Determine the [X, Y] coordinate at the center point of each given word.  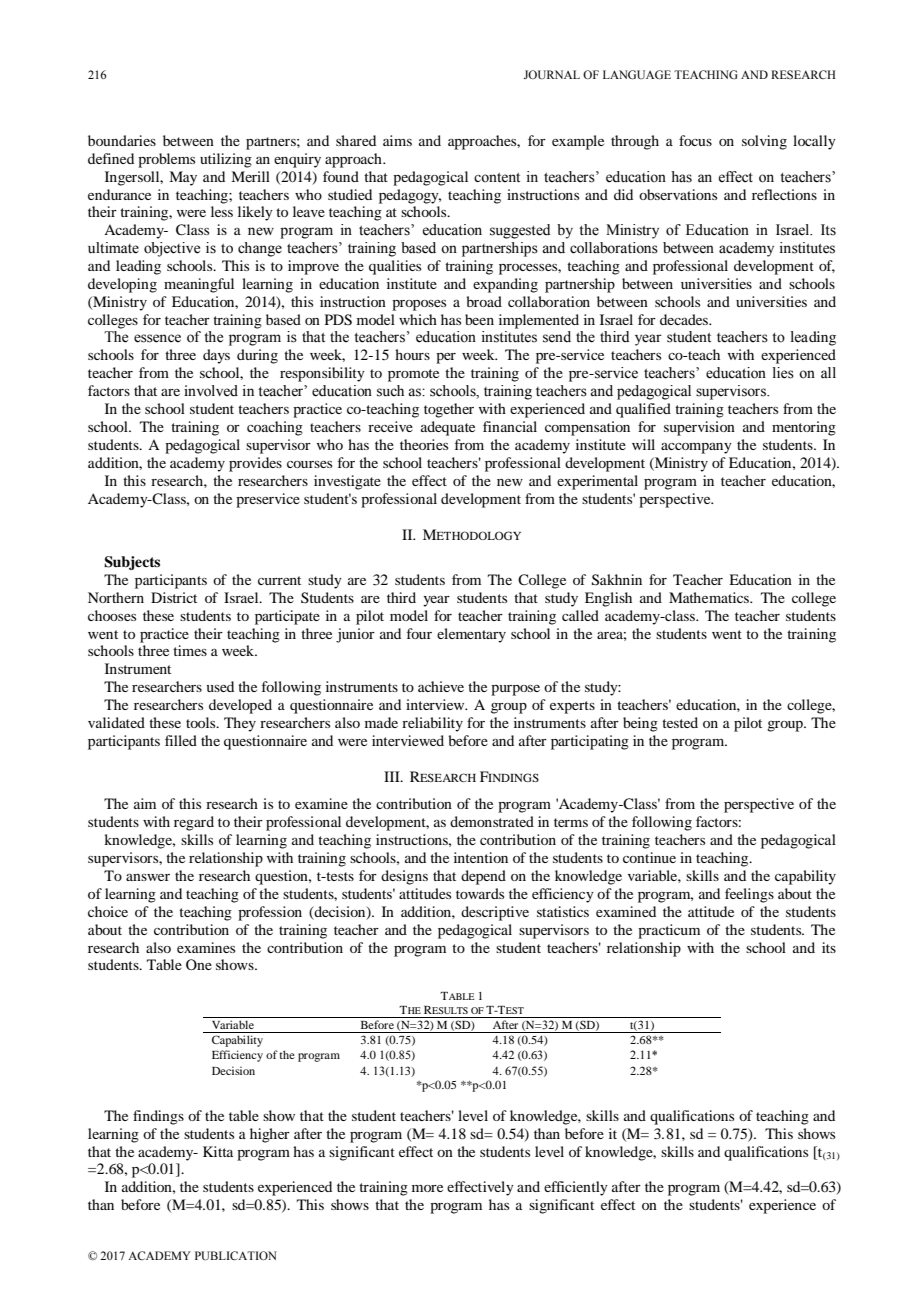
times [190, 650]
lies [783, 373]
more [427, 1188]
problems [166, 160]
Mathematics [710, 597]
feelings [749, 895]
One [199, 964]
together [449, 410]
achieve [441, 686]
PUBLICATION [236, 1256]
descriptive [495, 913]
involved [211, 391]
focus [695, 140]
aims [397, 140]
